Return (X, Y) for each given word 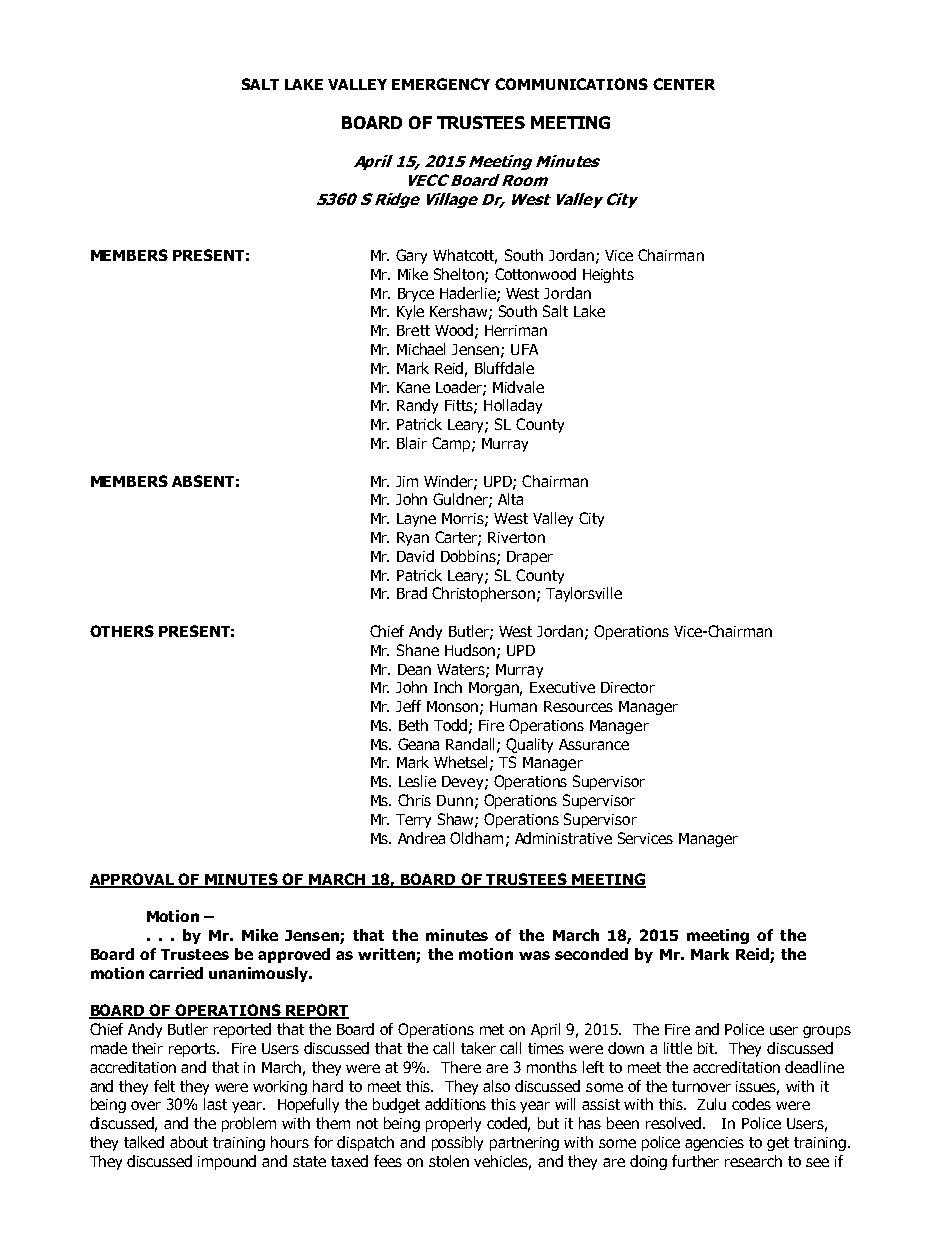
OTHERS (122, 631)
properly (453, 1124)
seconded (591, 954)
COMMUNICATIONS (571, 84)
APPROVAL (133, 880)
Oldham (476, 838)
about (189, 1142)
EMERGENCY (441, 84)
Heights (608, 275)
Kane (413, 387)
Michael (421, 349)
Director (628, 687)
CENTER (684, 84)
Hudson (470, 650)
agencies (714, 1144)
